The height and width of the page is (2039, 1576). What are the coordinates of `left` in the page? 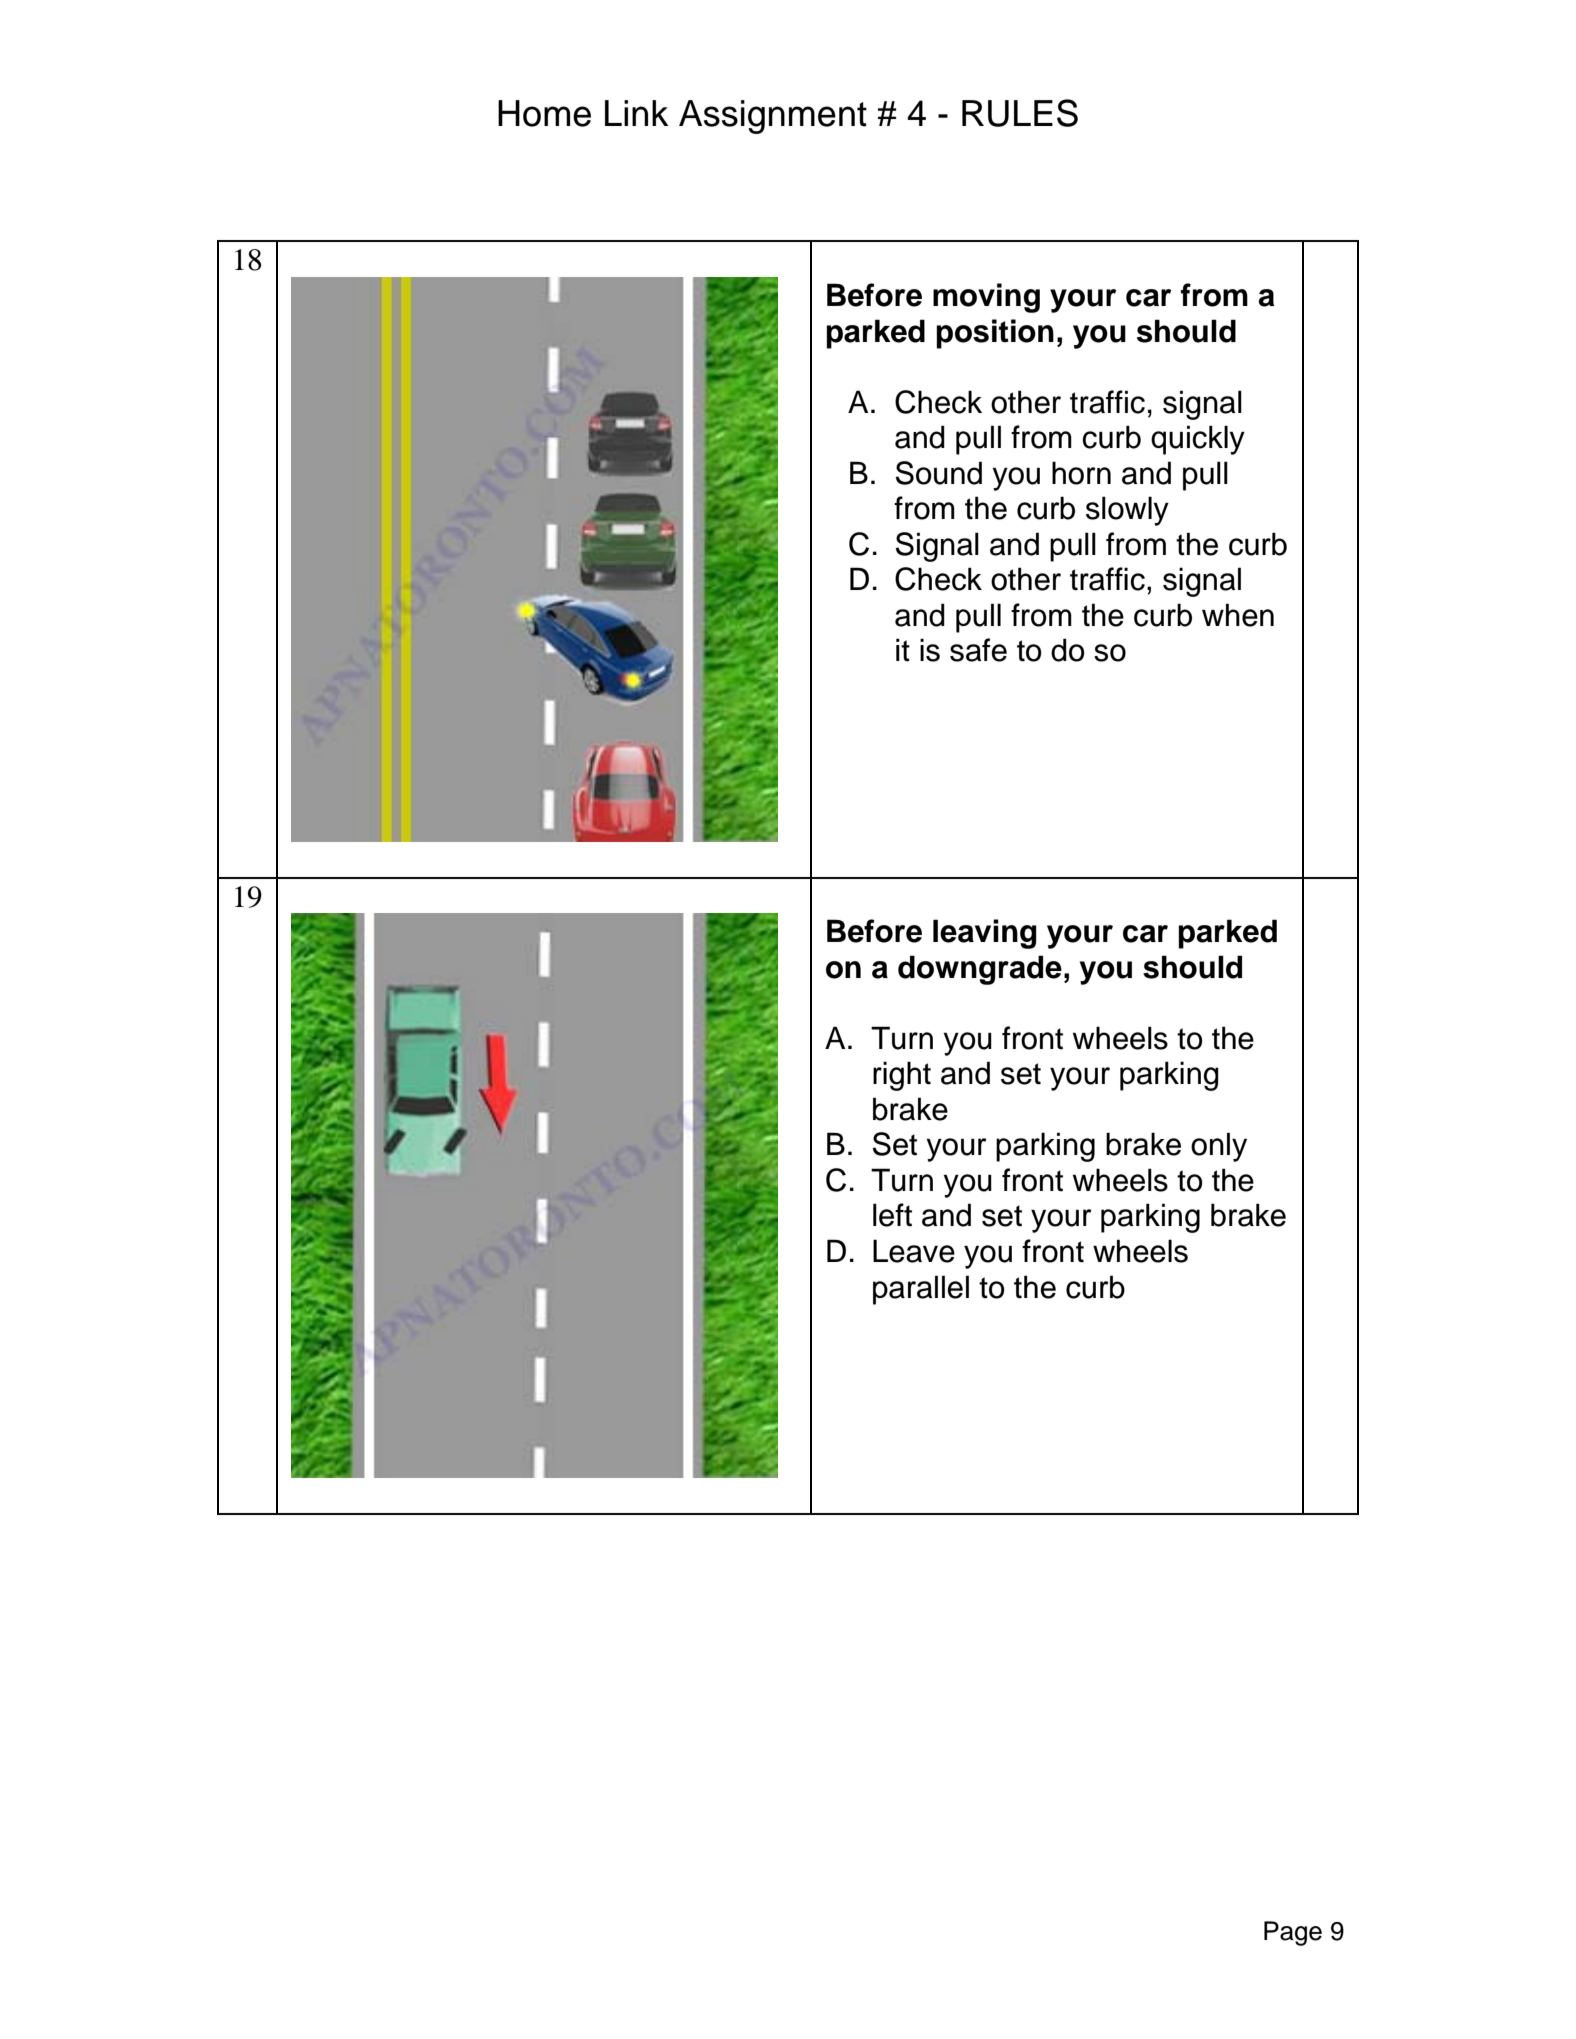 It's located at (892, 1215).
